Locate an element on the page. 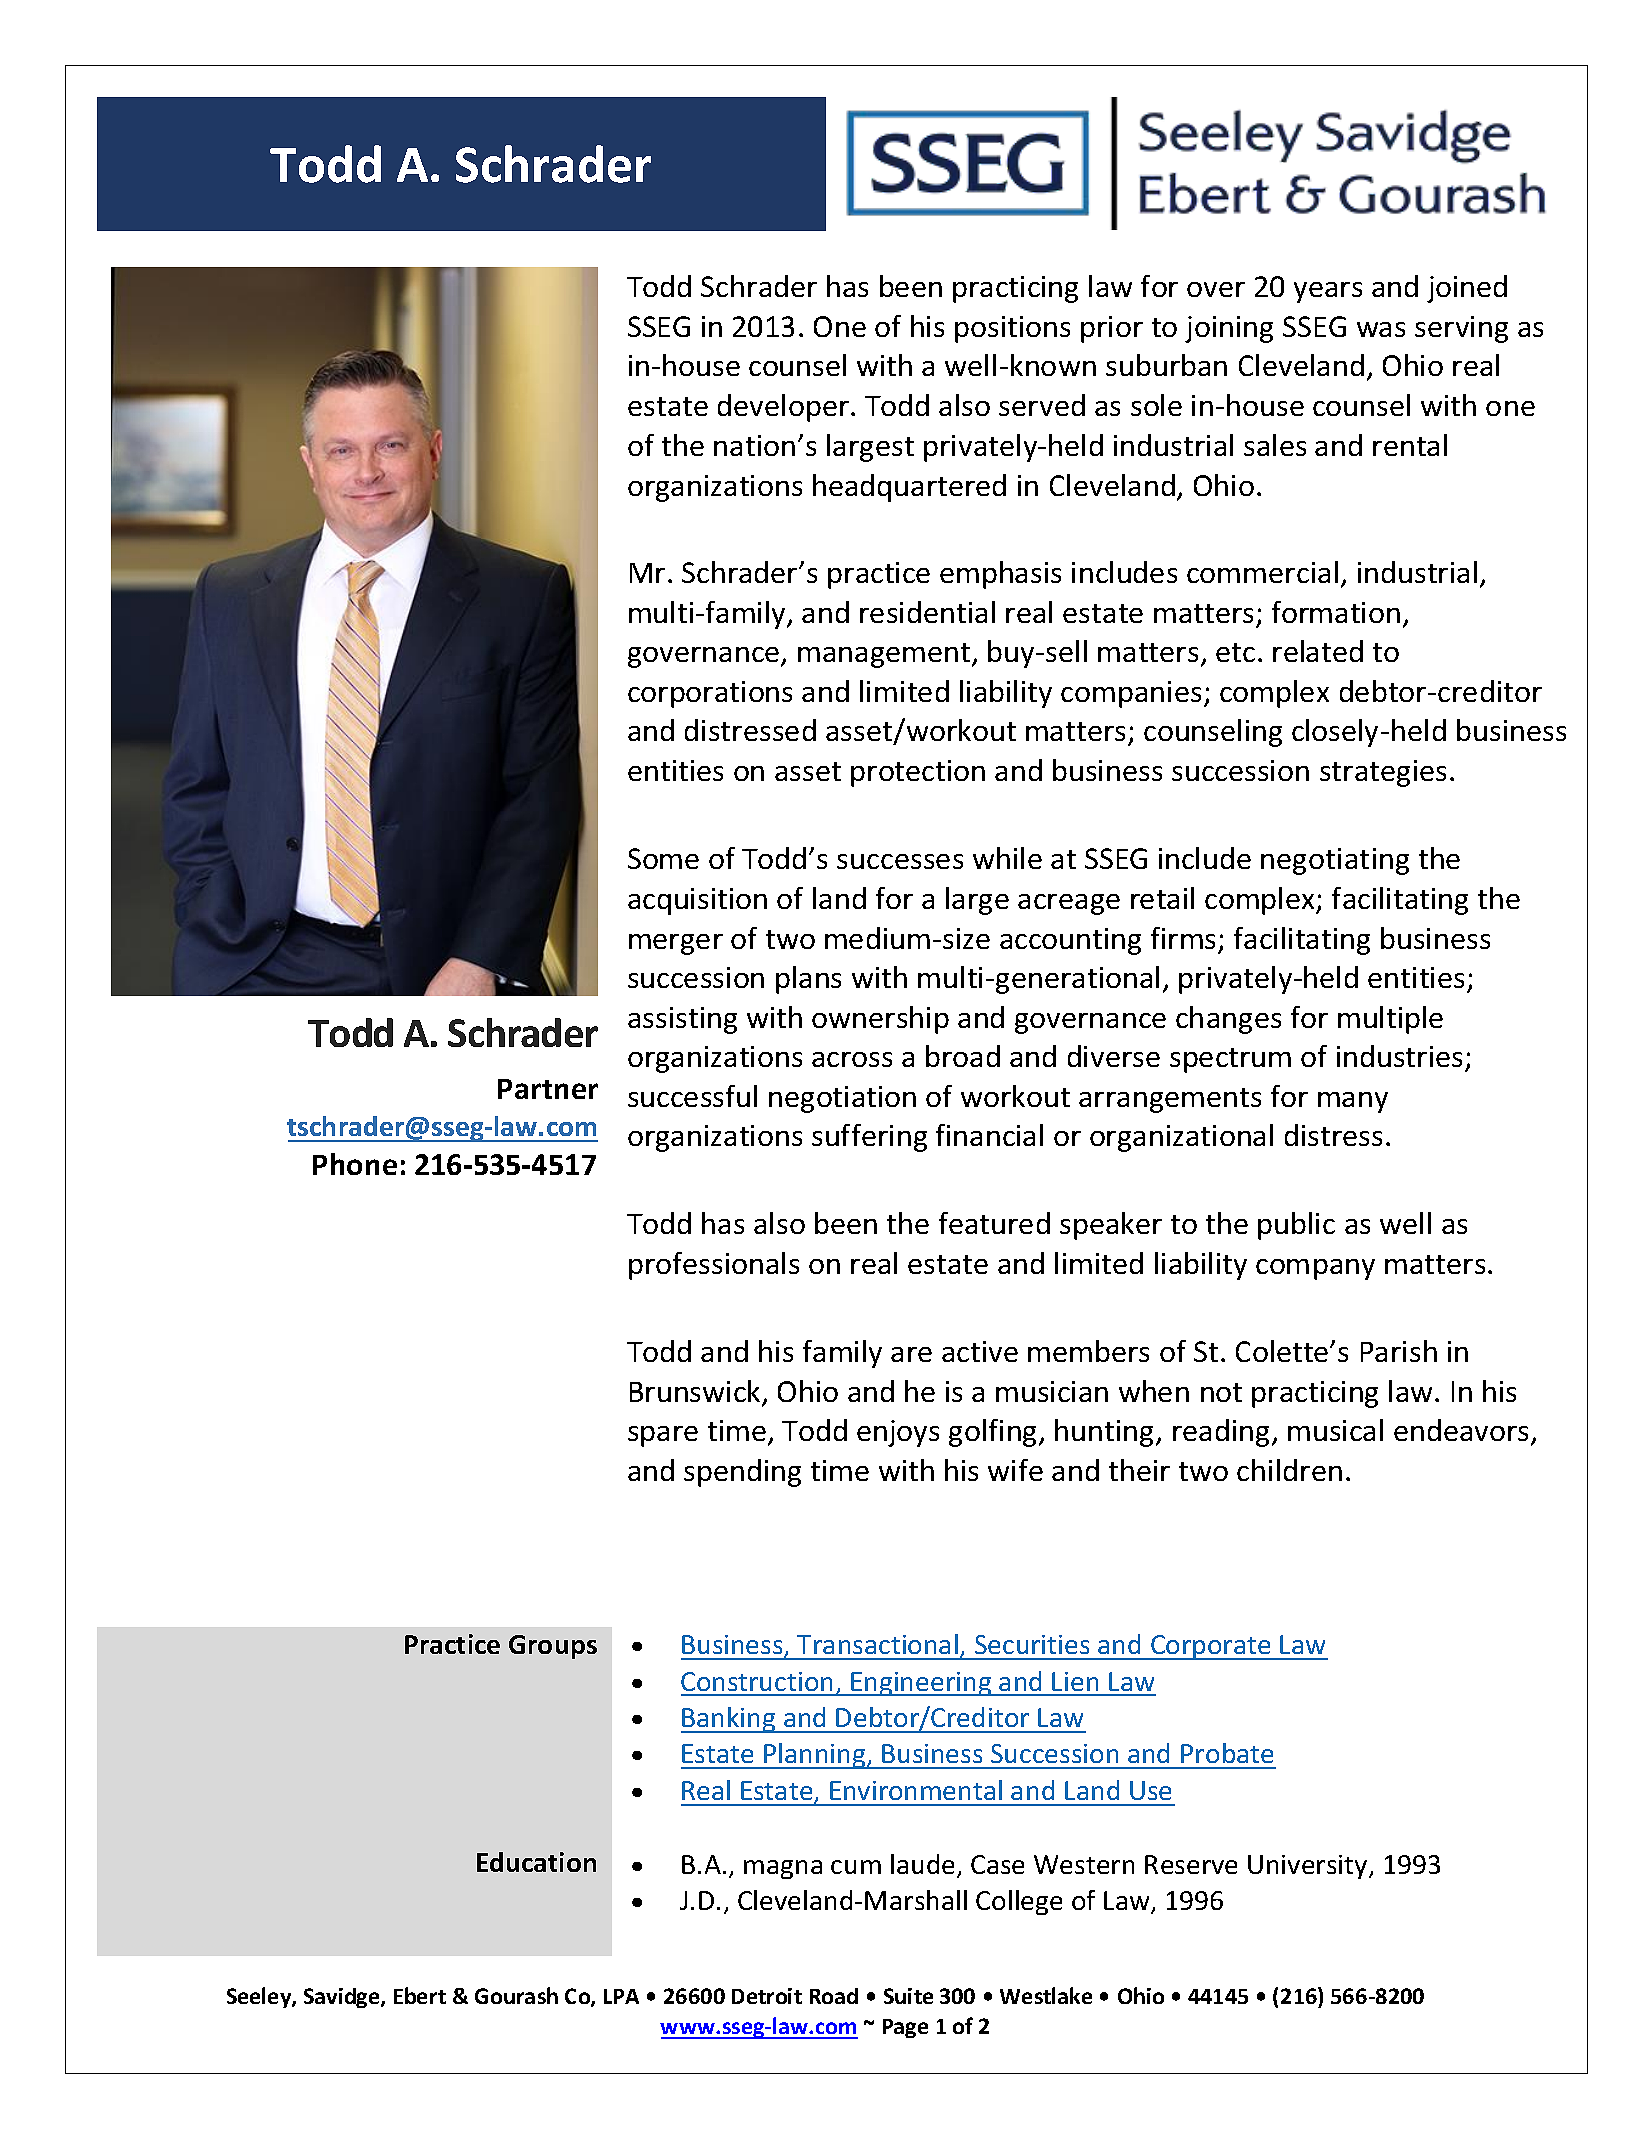 The image size is (1652, 2138). developer is located at coordinates (783, 408).
